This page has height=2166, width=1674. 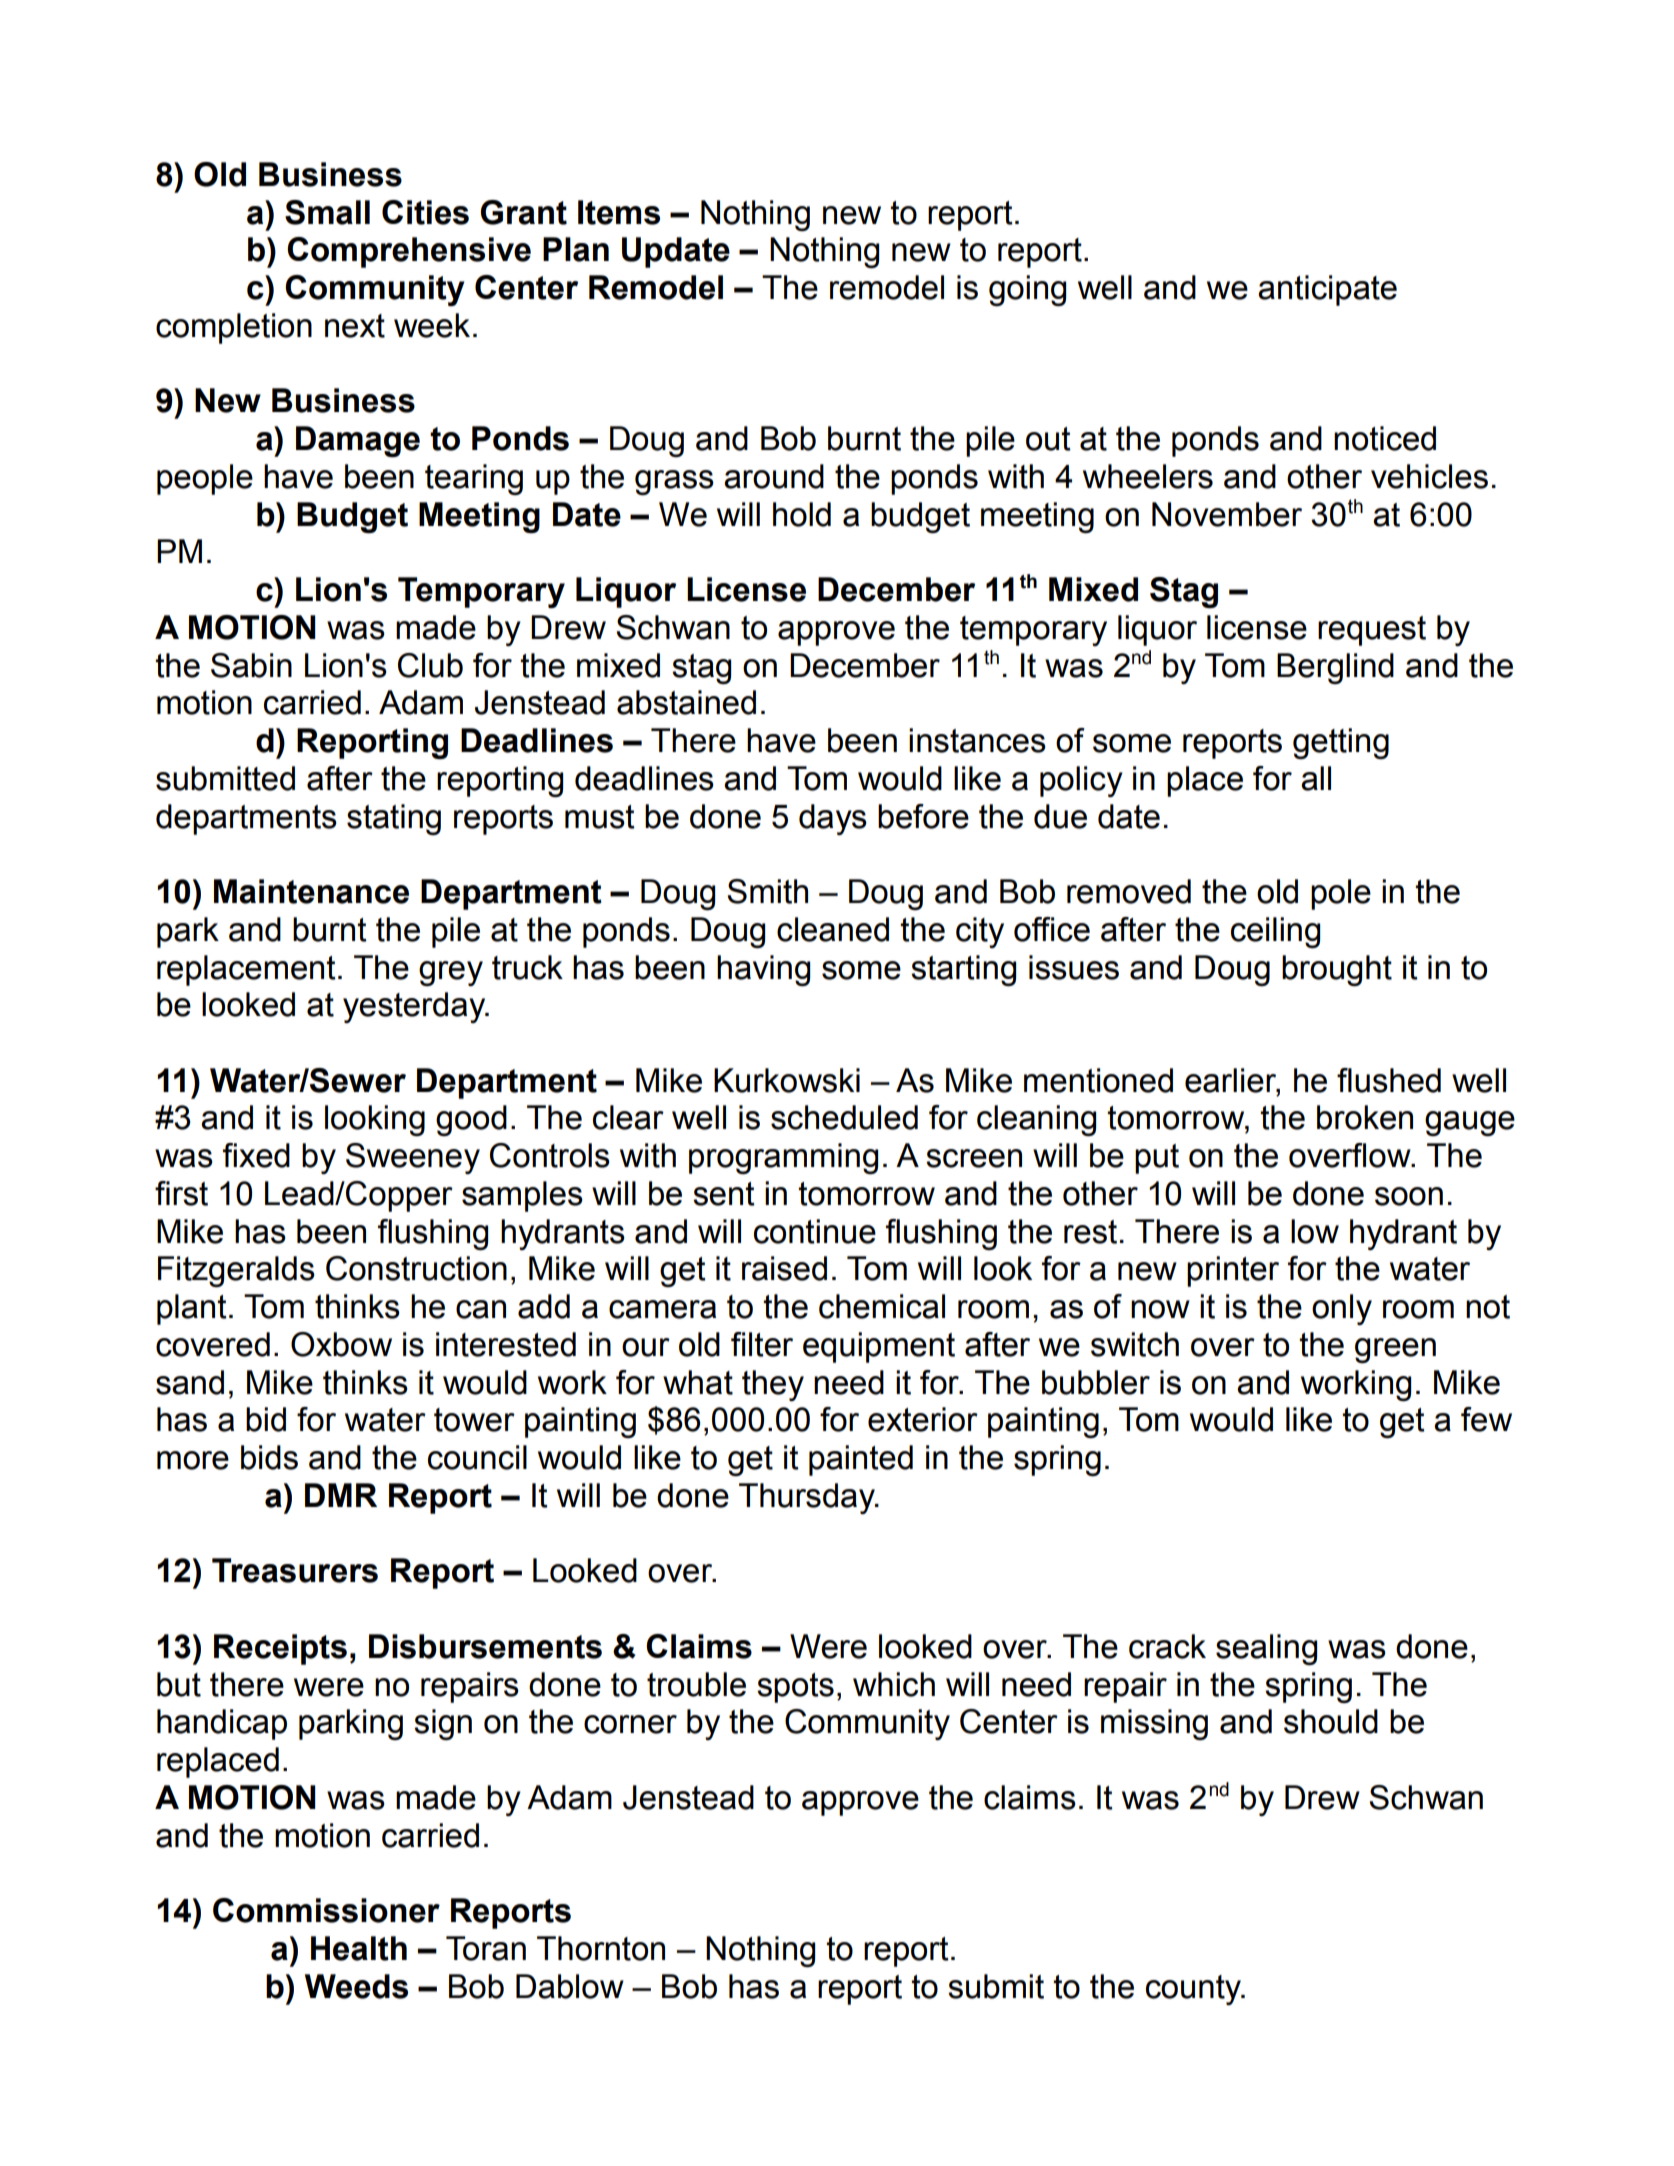 What do you see at coordinates (409, 252) in the page?
I see `Comprehensive` at bounding box center [409, 252].
